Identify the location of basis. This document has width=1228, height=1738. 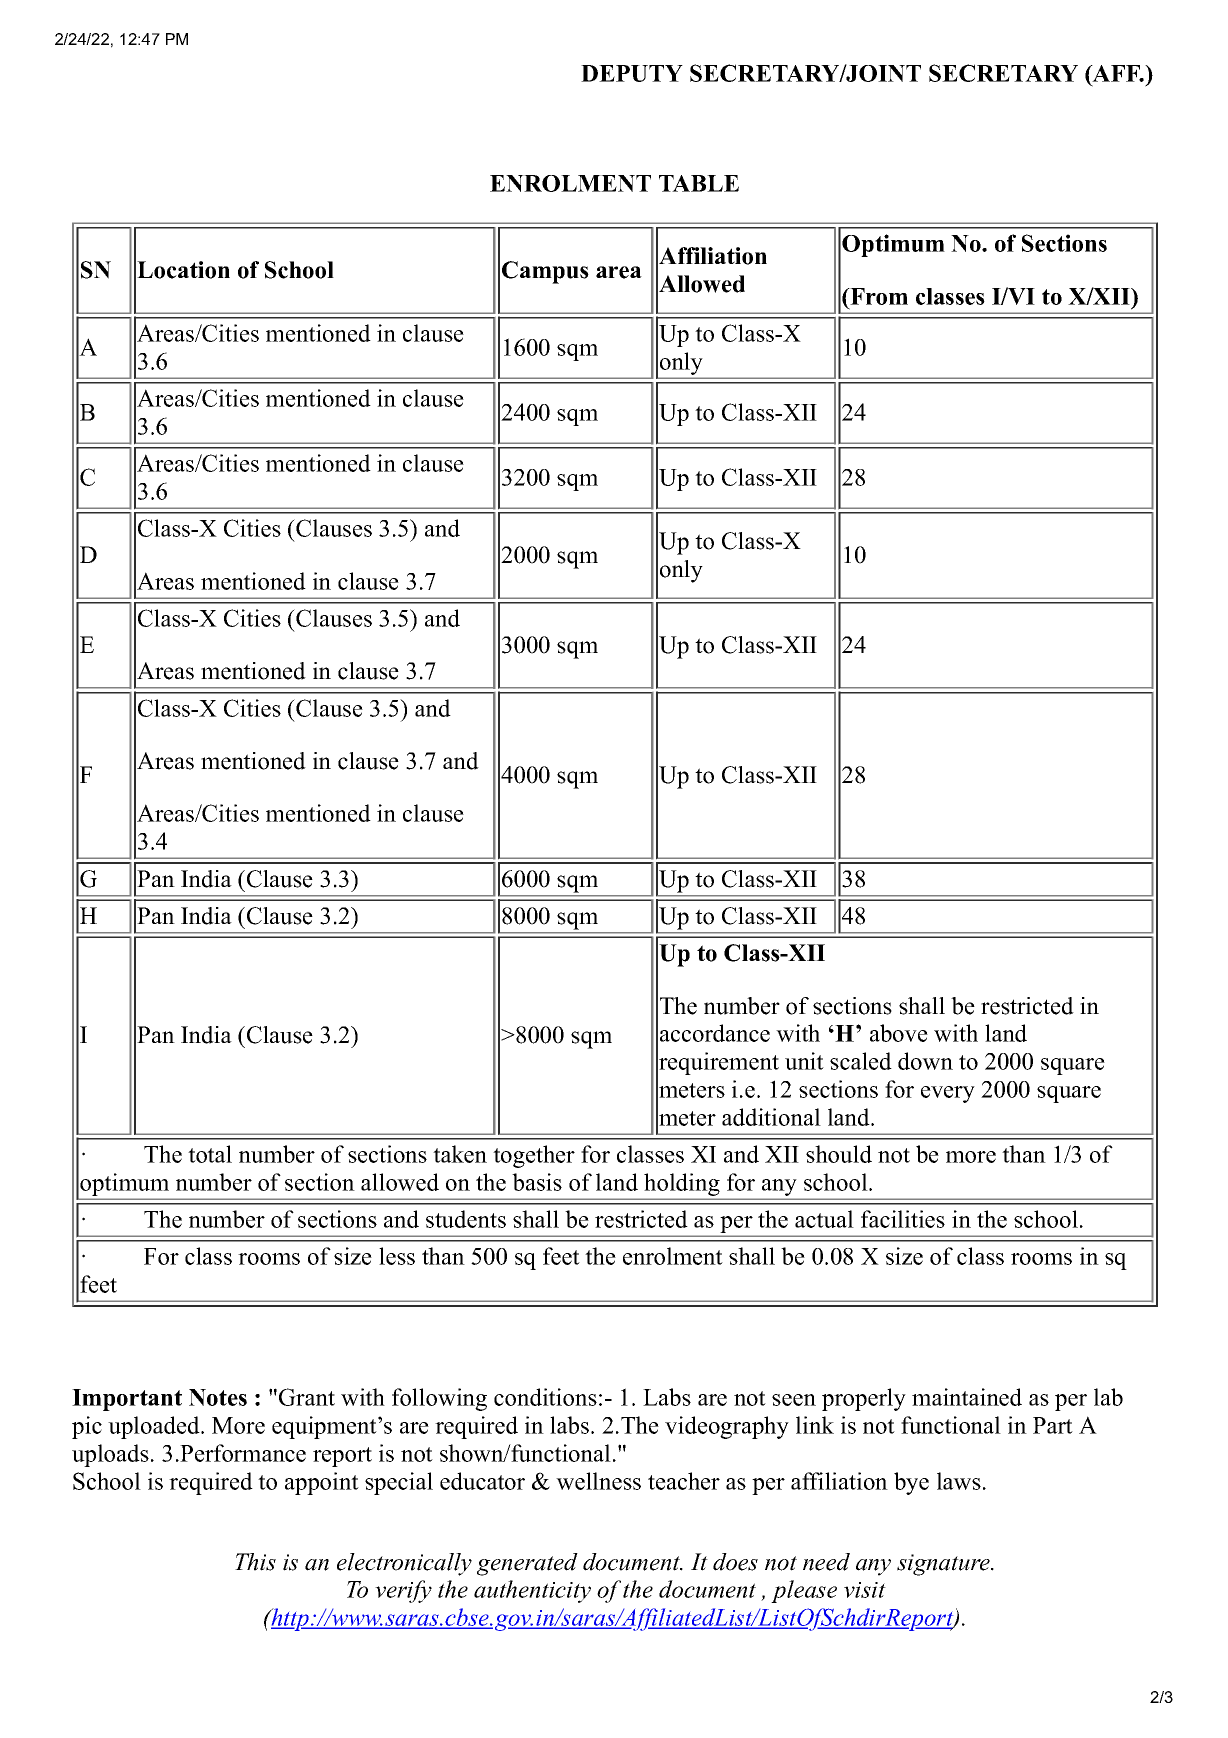
(537, 1182).
